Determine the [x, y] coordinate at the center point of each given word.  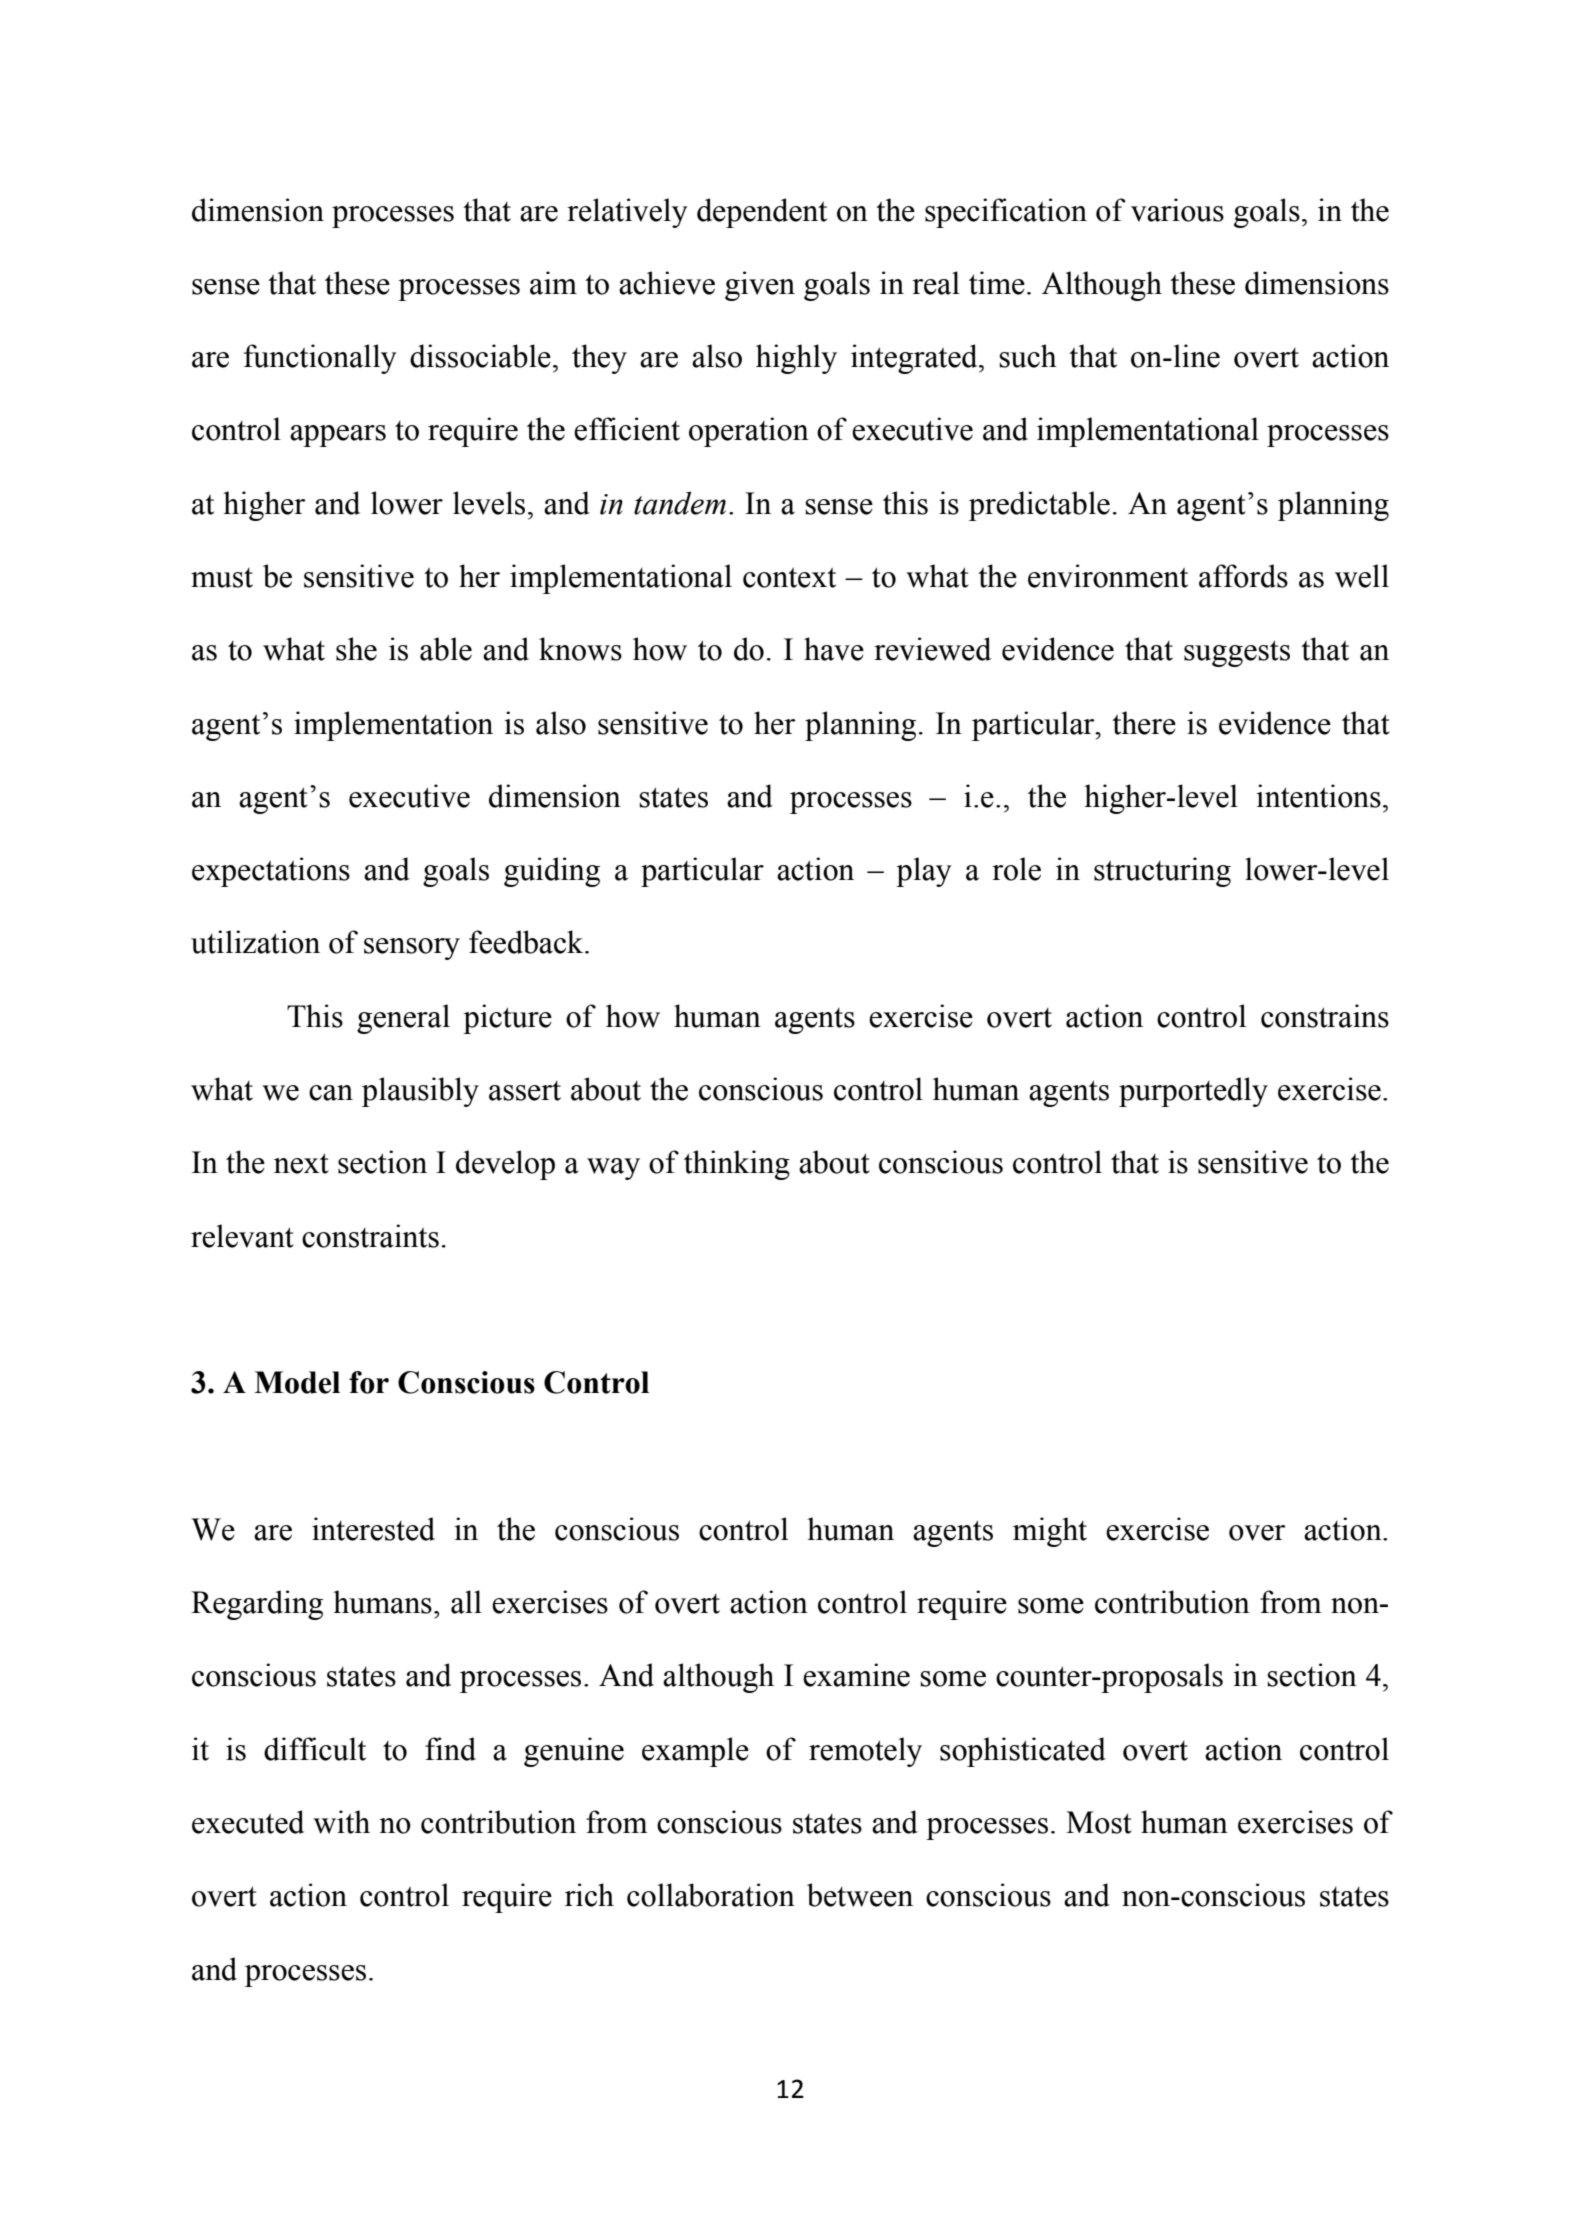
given [760, 286]
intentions [1318, 796]
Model [297, 1382]
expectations [271, 872]
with [341, 1822]
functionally [320, 359]
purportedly [1193, 1092]
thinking [737, 1165]
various [1177, 210]
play [924, 872]
